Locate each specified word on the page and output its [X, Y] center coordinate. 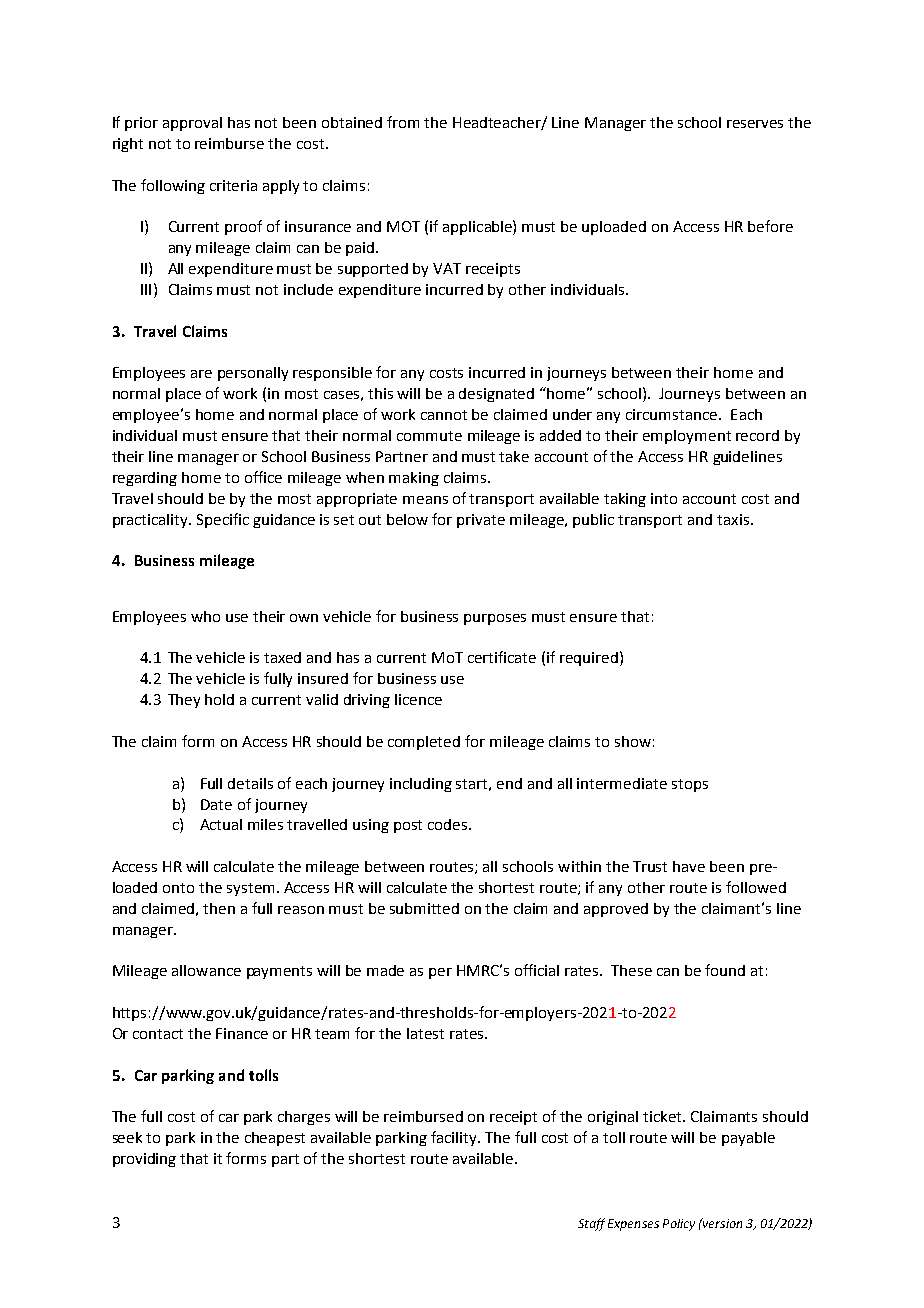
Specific [223, 520]
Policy [679, 1225]
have [689, 866]
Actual [221, 824]
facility [455, 1138]
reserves [755, 124]
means [425, 500]
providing [144, 1160]
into [664, 498]
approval [192, 124]
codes [449, 824]
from [403, 122]
